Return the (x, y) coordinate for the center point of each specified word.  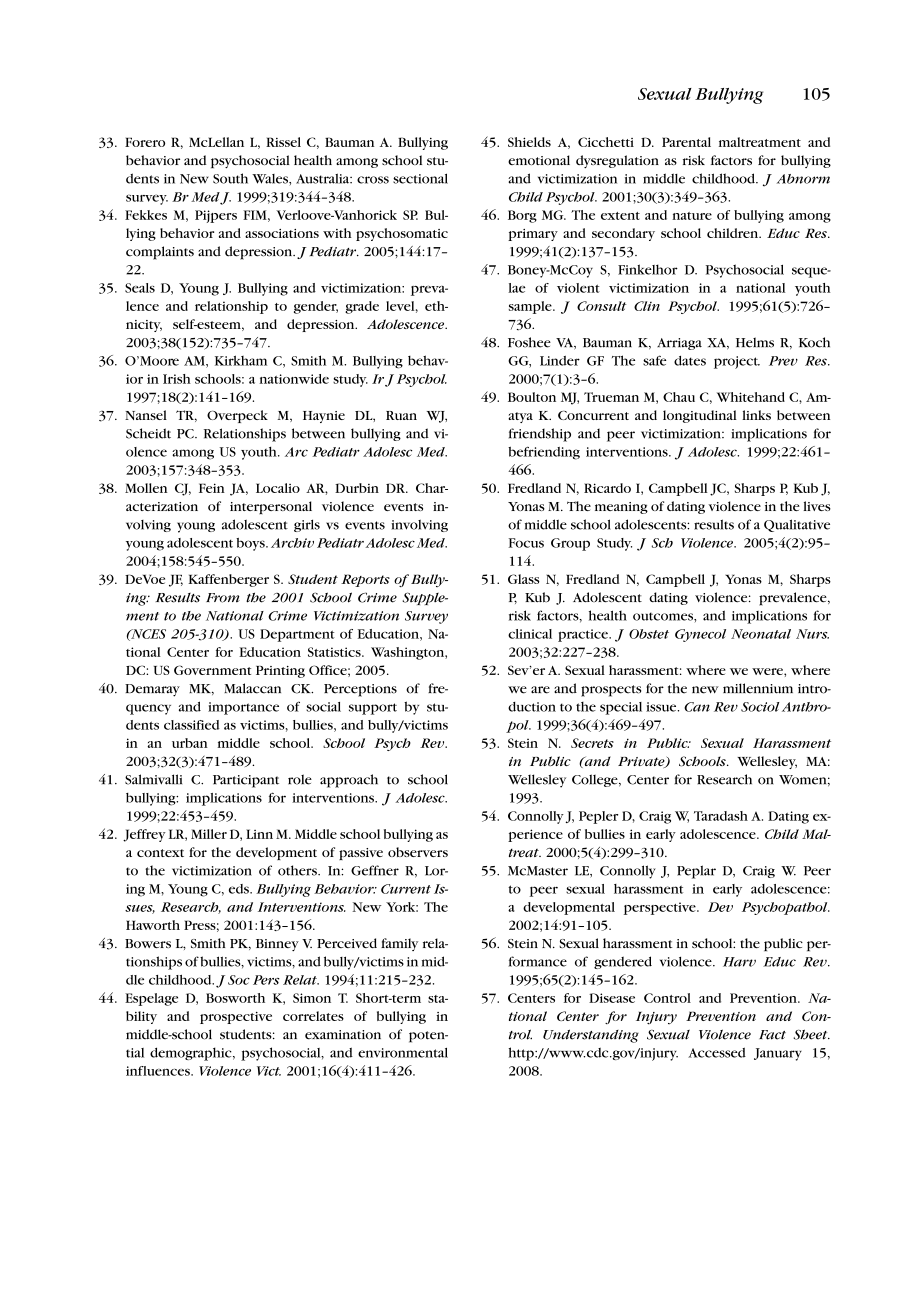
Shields (529, 142)
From (223, 598)
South (230, 178)
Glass (524, 579)
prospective (236, 1018)
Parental (686, 142)
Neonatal (761, 634)
